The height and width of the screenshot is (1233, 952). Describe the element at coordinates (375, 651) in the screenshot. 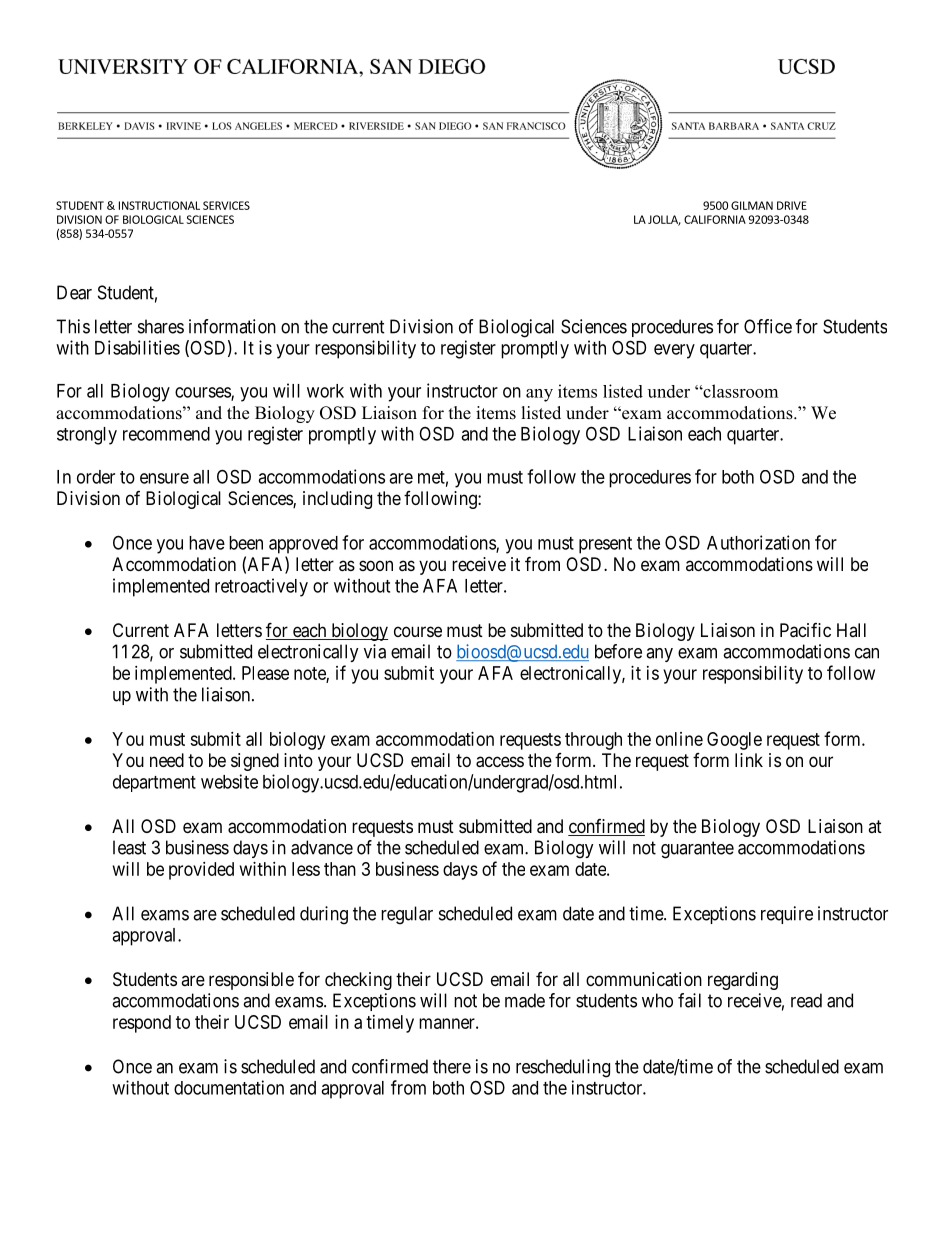

I see `via` at that location.
